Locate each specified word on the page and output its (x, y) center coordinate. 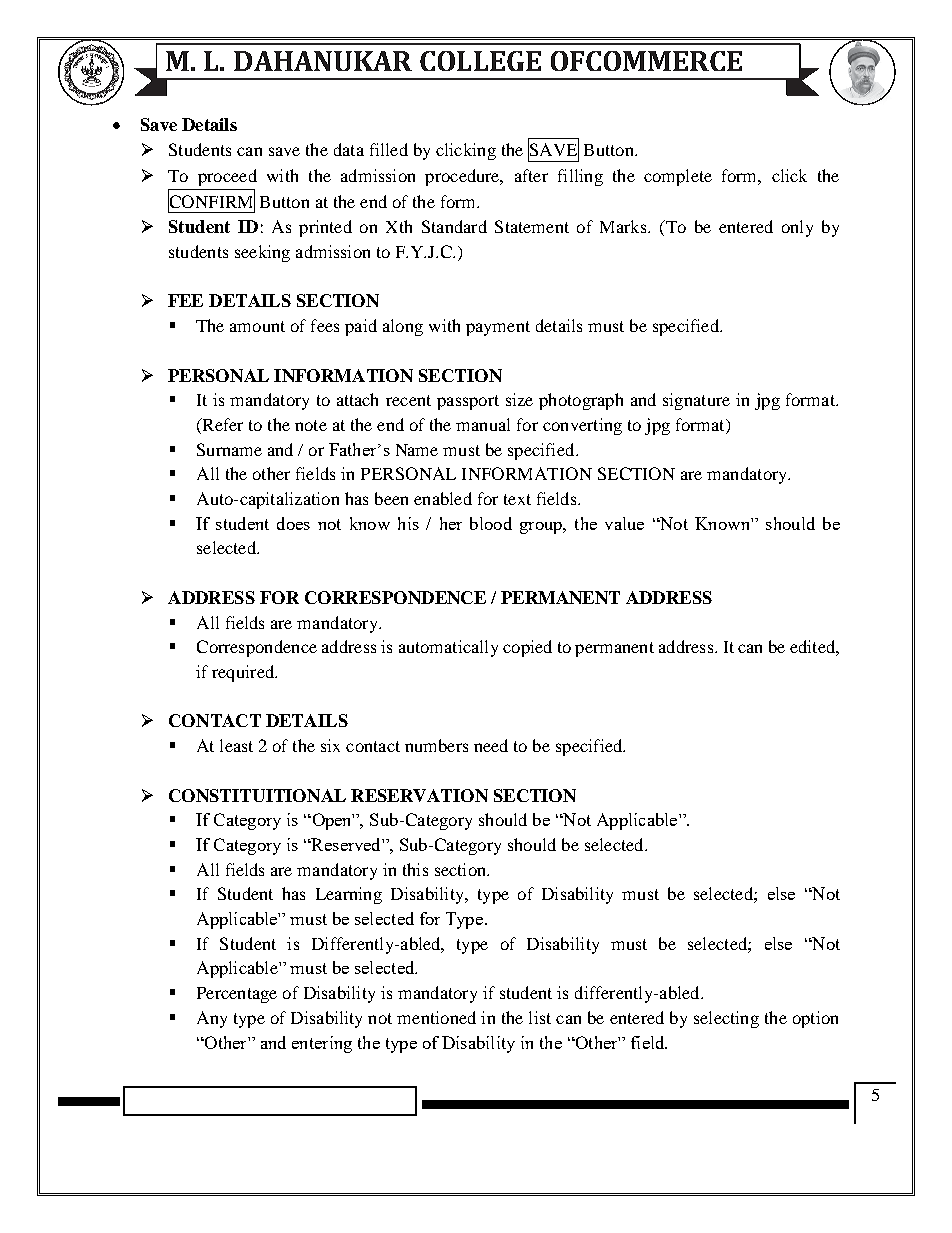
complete (678, 177)
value (624, 523)
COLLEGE (480, 61)
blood (491, 523)
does (293, 523)
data (349, 149)
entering (322, 1044)
